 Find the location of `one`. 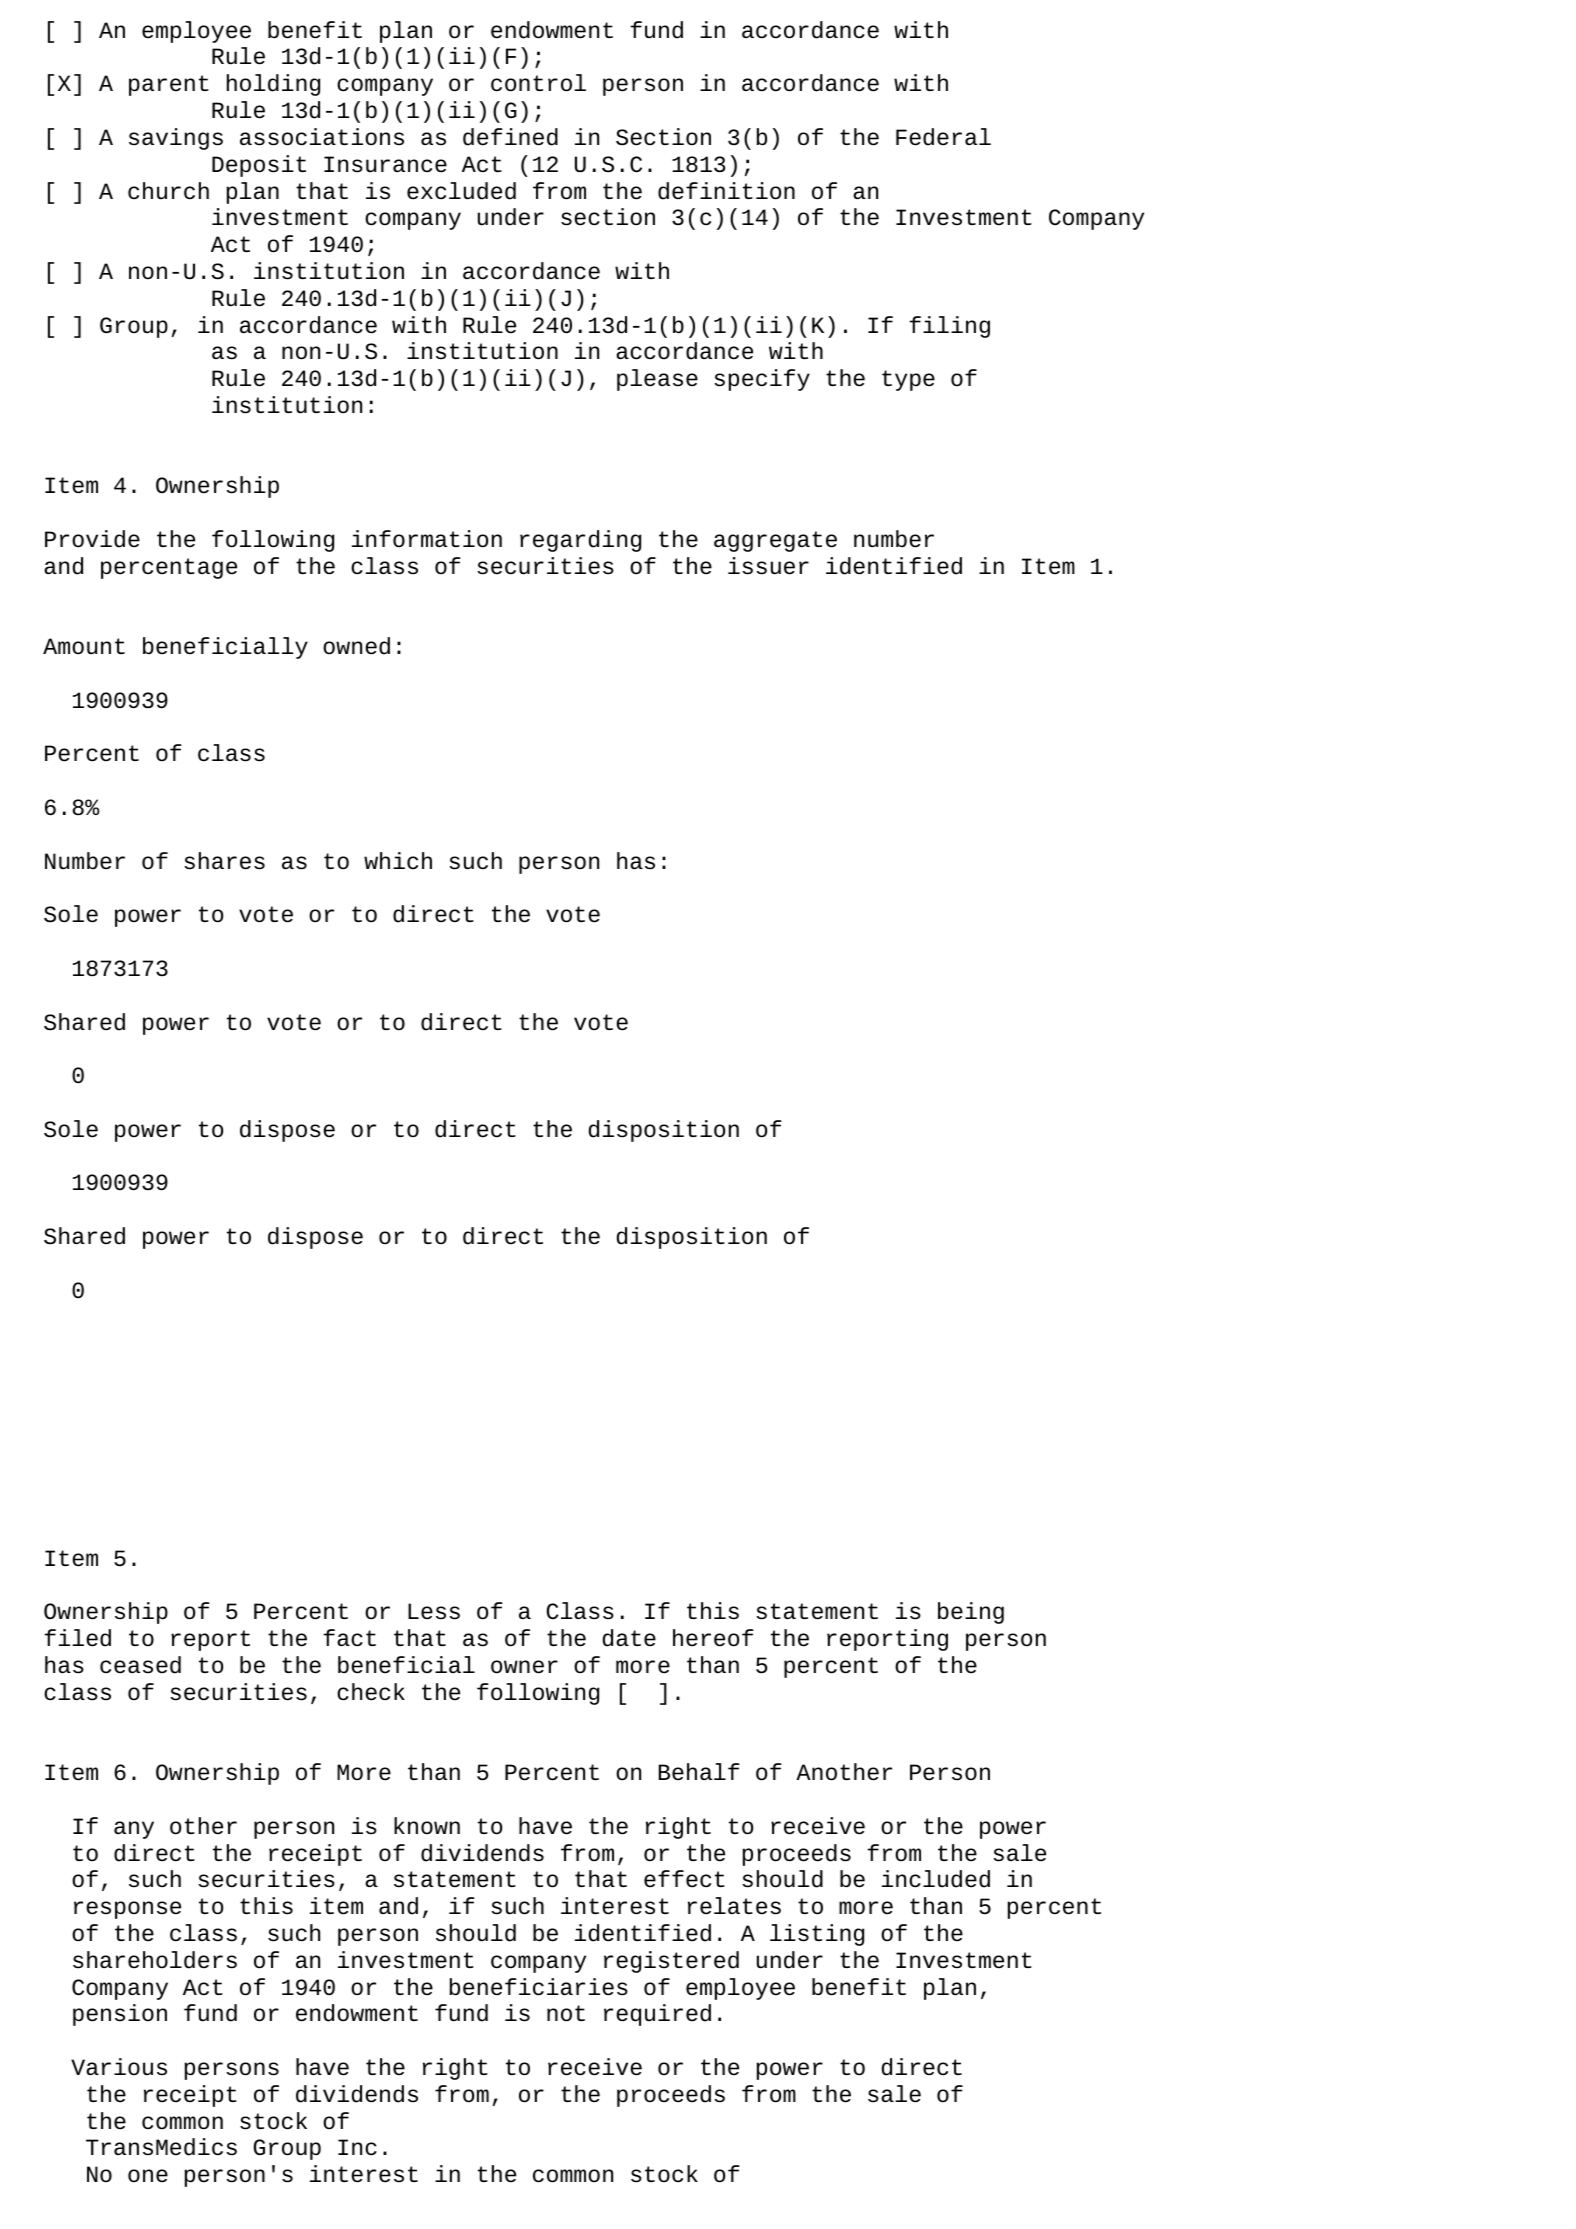

one is located at coordinates (148, 2176).
